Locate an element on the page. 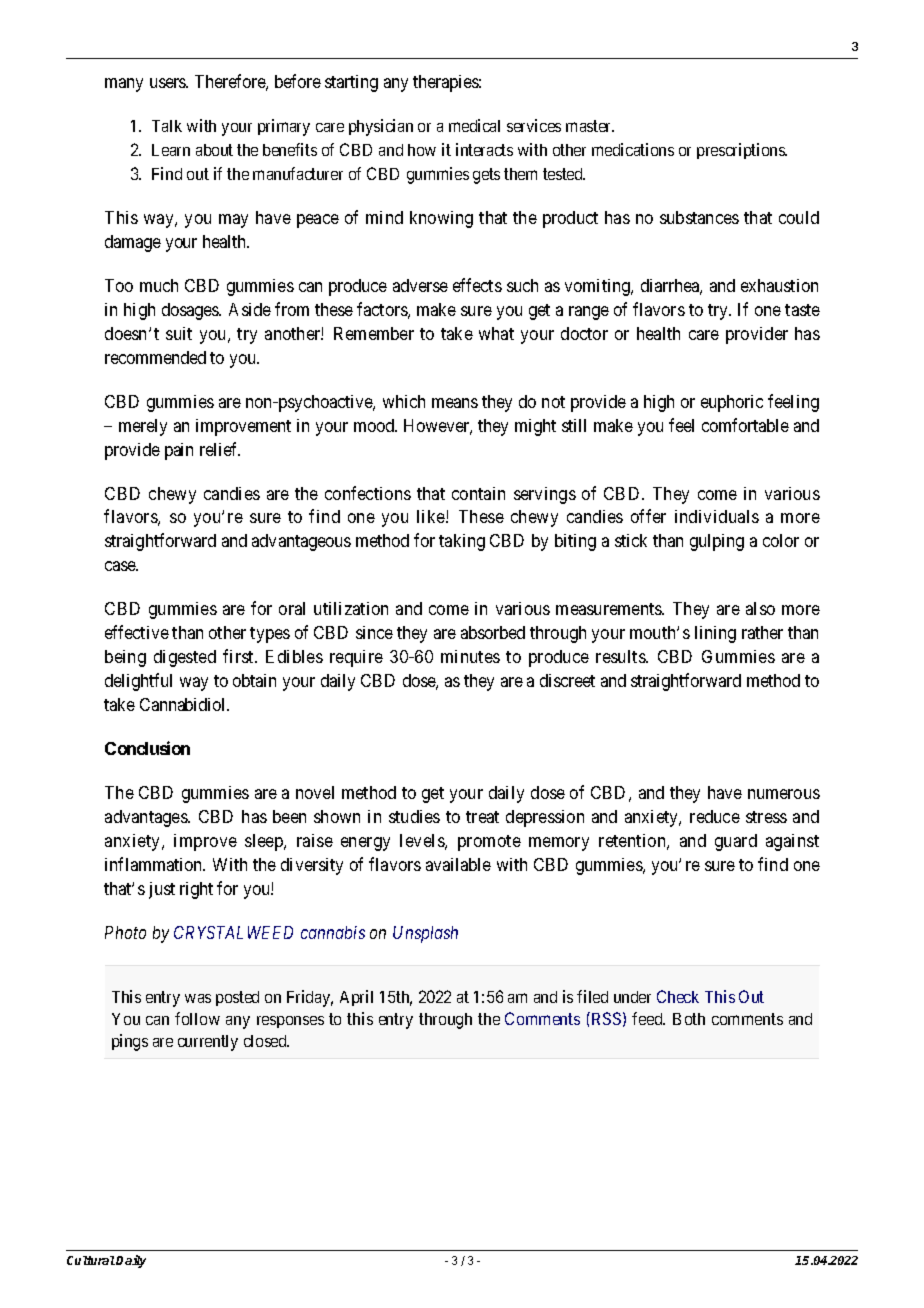 This image has height=1308, width=924. pain is located at coordinates (179, 451).
